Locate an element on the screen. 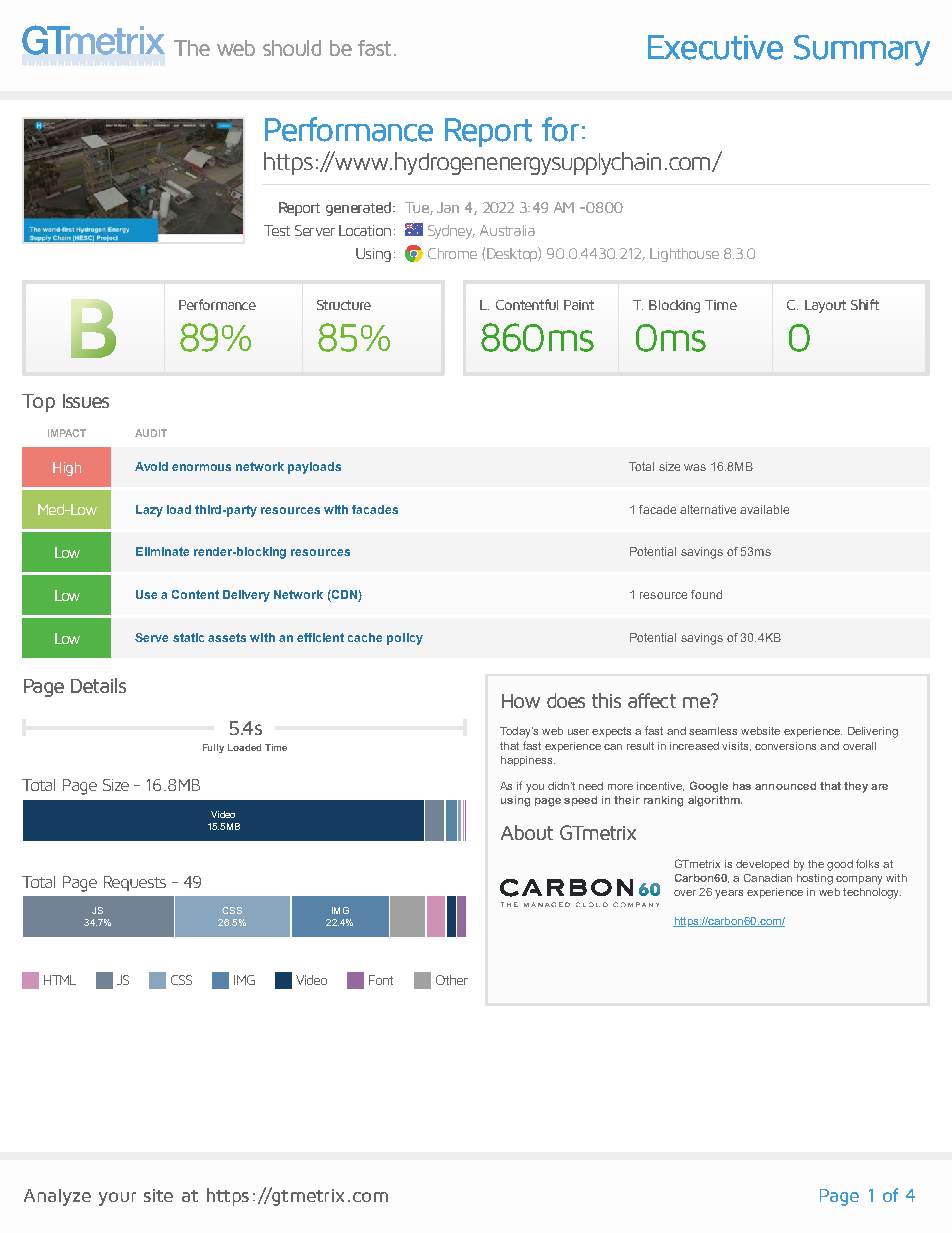  policy is located at coordinates (405, 639).
